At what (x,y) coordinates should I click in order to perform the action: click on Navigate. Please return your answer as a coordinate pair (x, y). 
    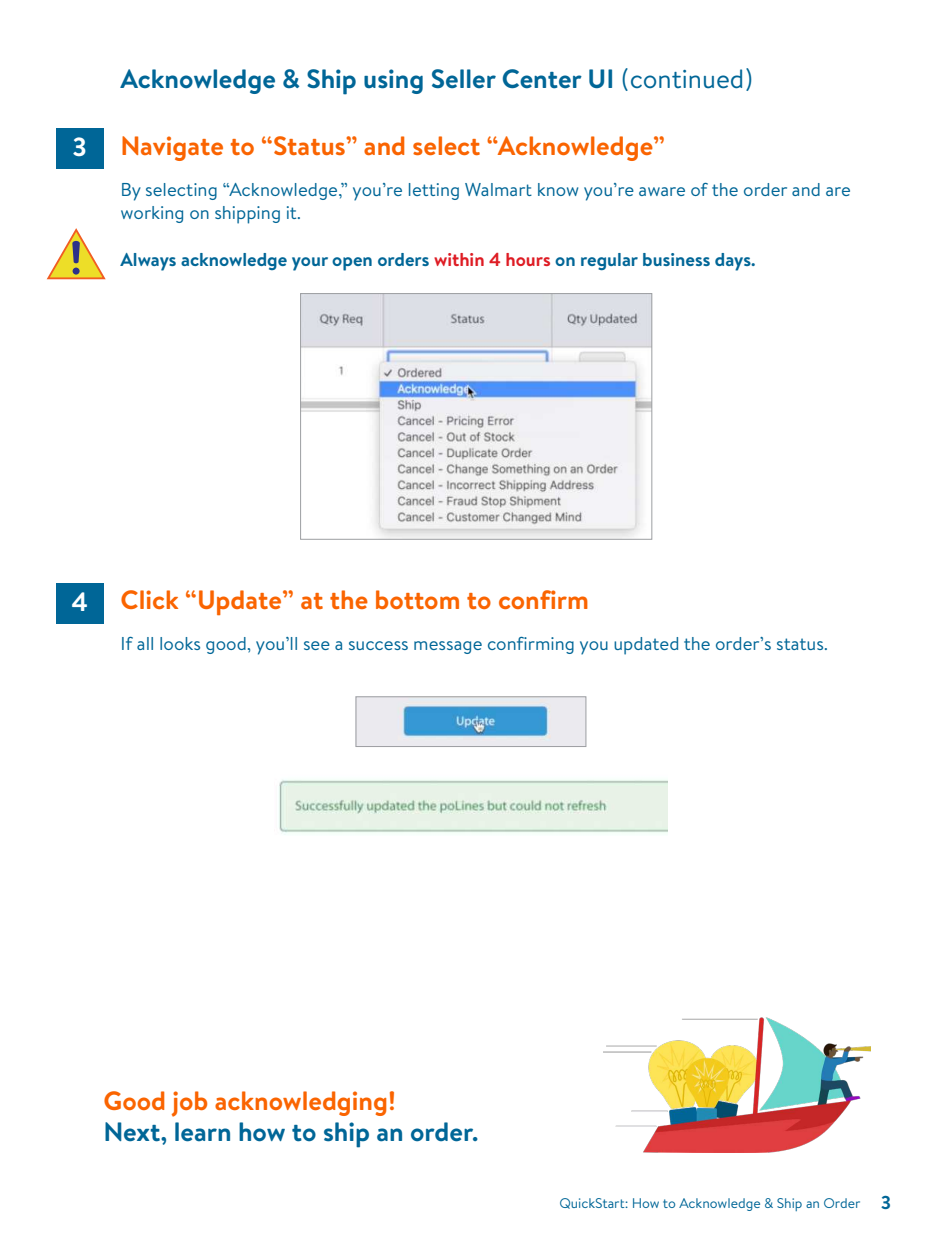
    Looking at the image, I should click on (172, 148).
